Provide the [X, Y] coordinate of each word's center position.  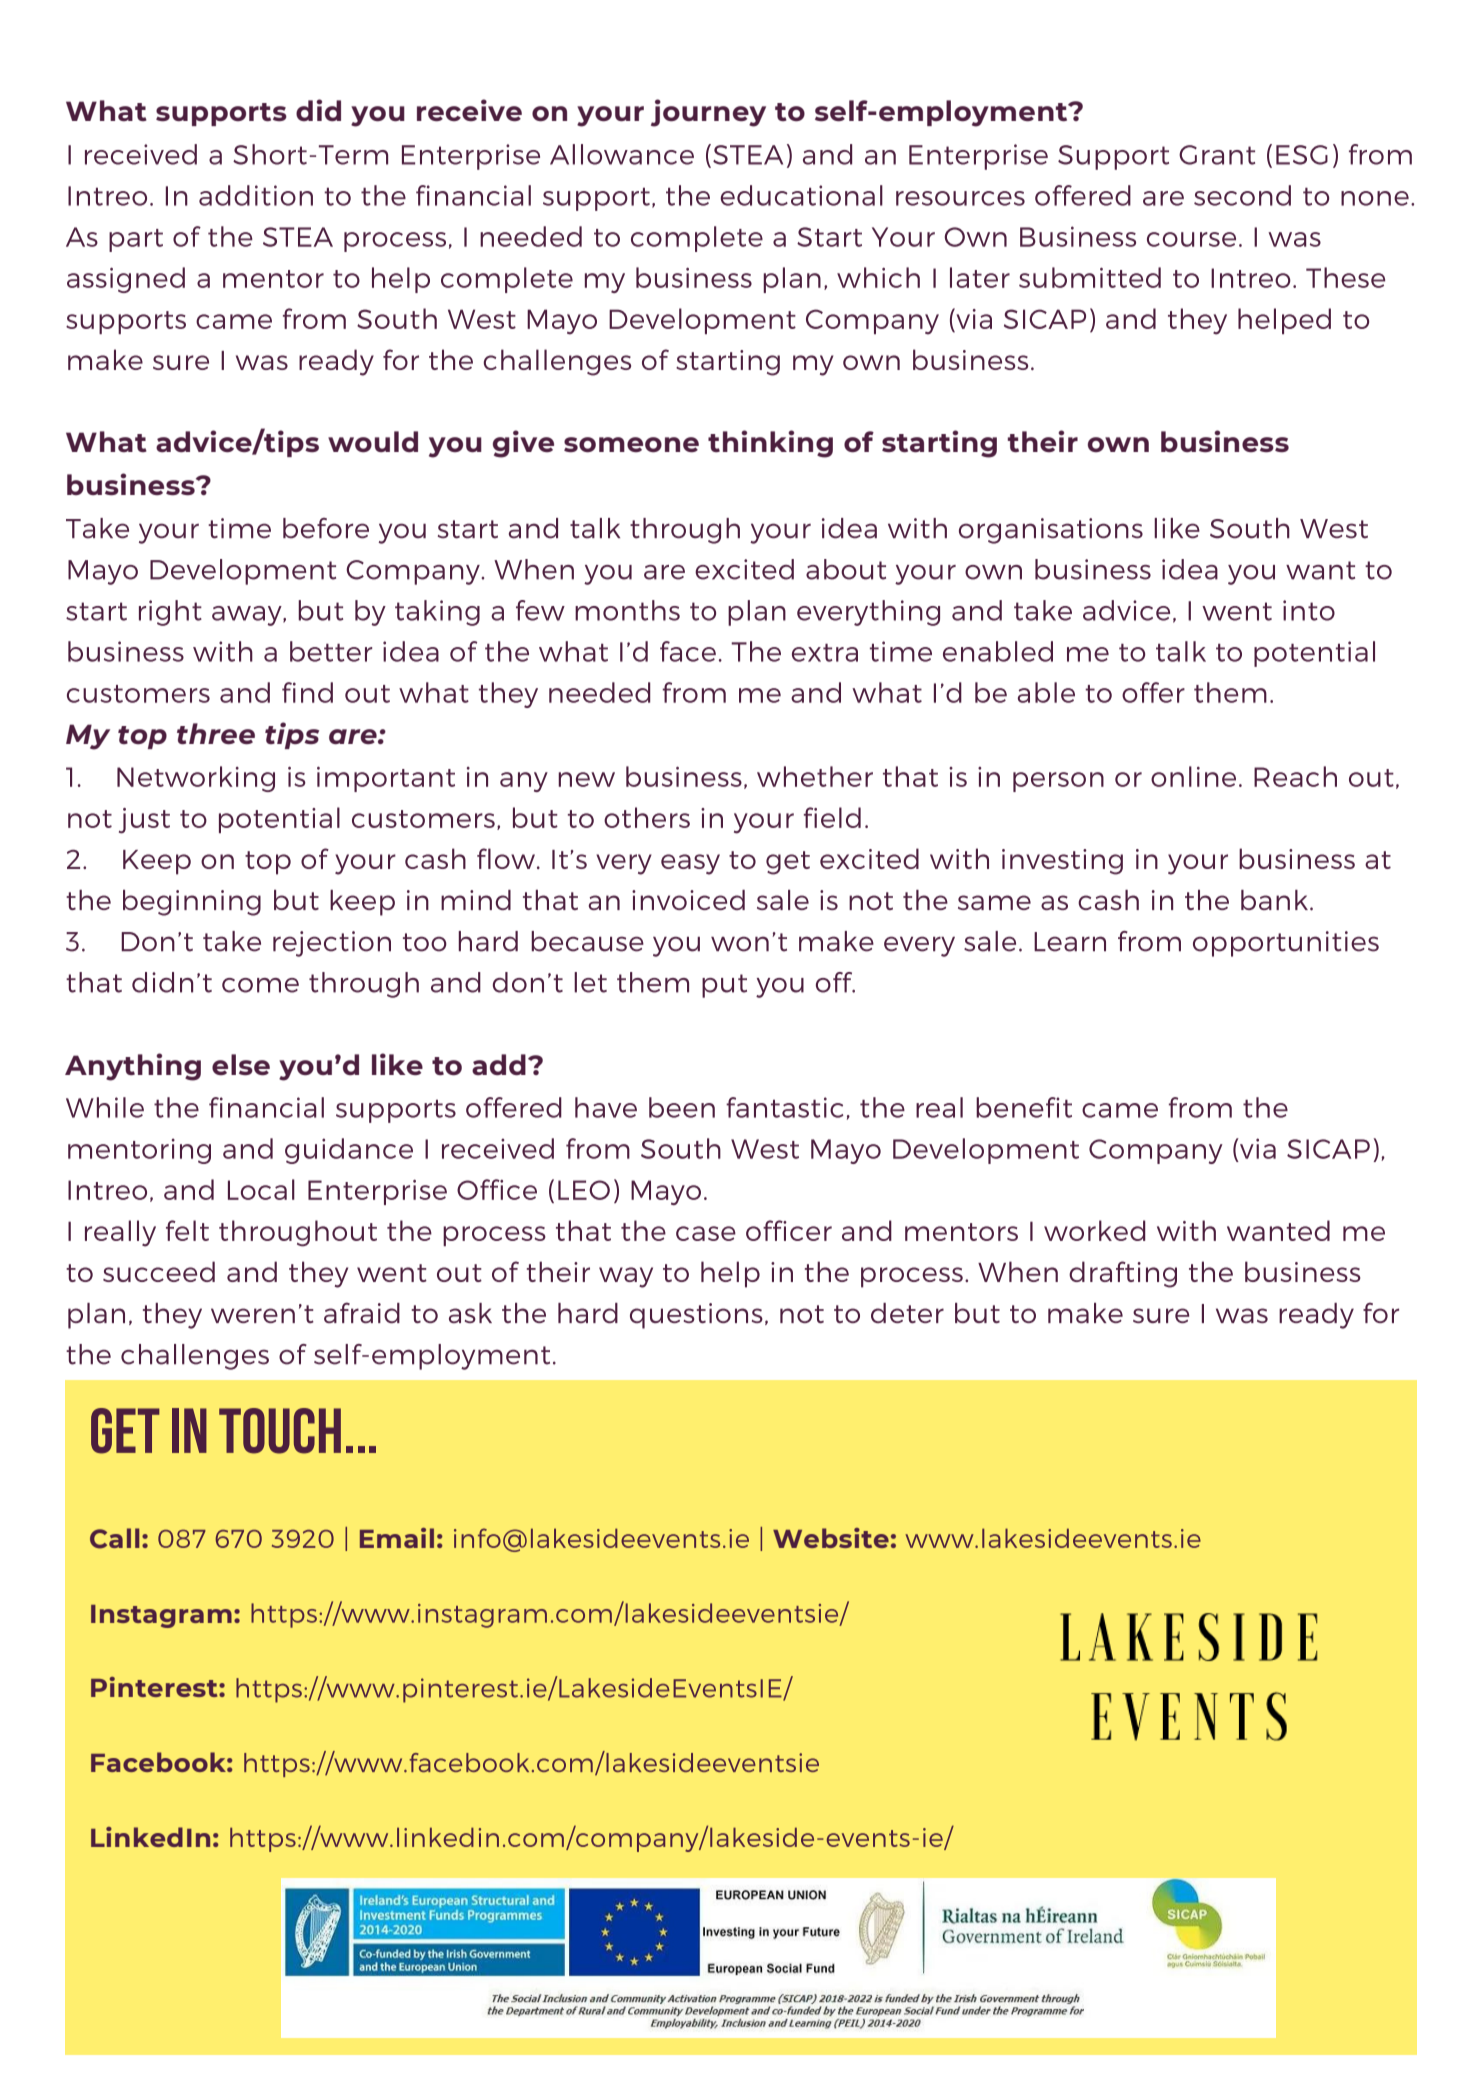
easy [690, 864]
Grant [1217, 155]
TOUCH [280, 1431]
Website [831, 1538]
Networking [196, 779]
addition [256, 195]
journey [708, 113]
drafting [1123, 1274]
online [1193, 776]
